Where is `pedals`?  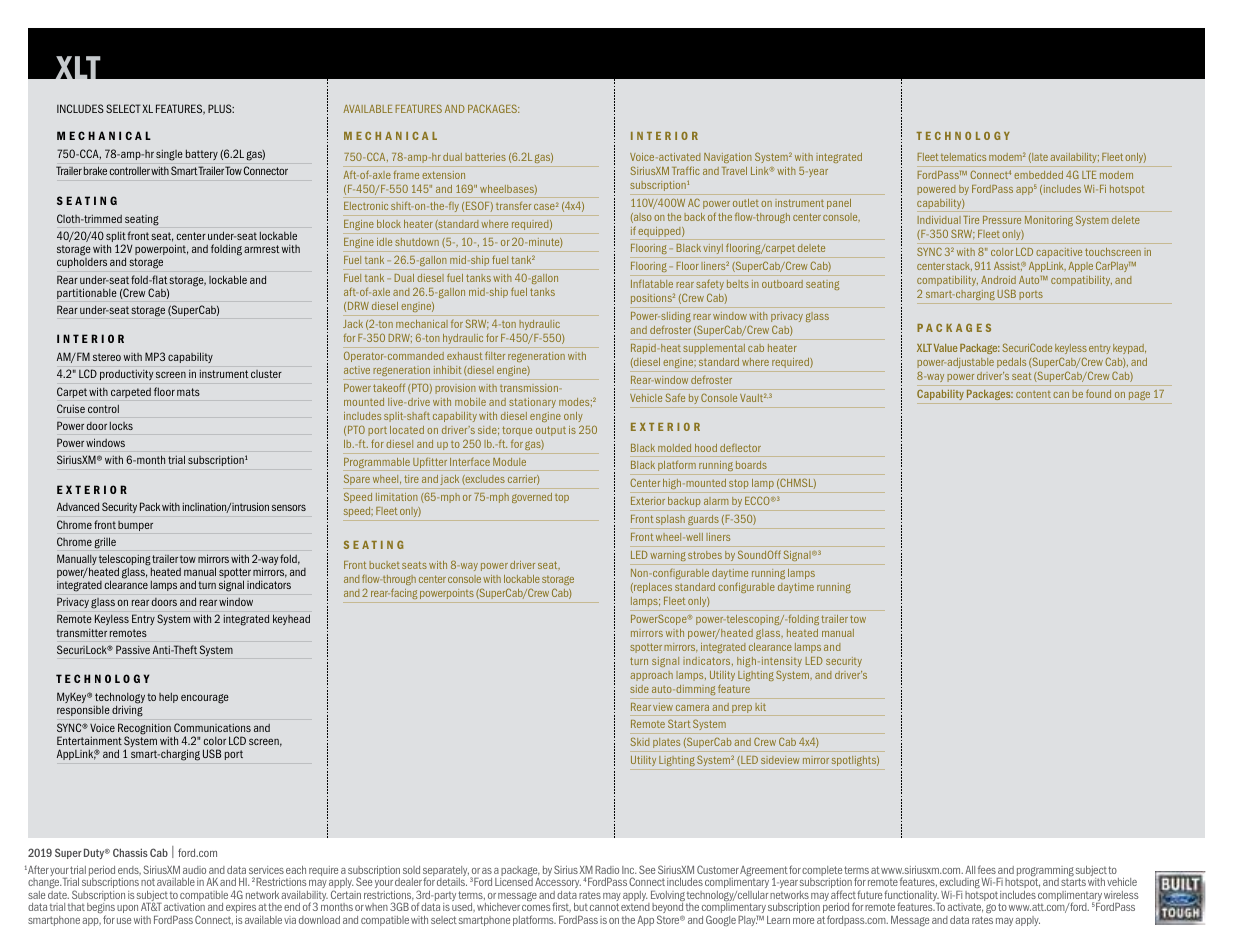
pedals is located at coordinates (1011, 363).
